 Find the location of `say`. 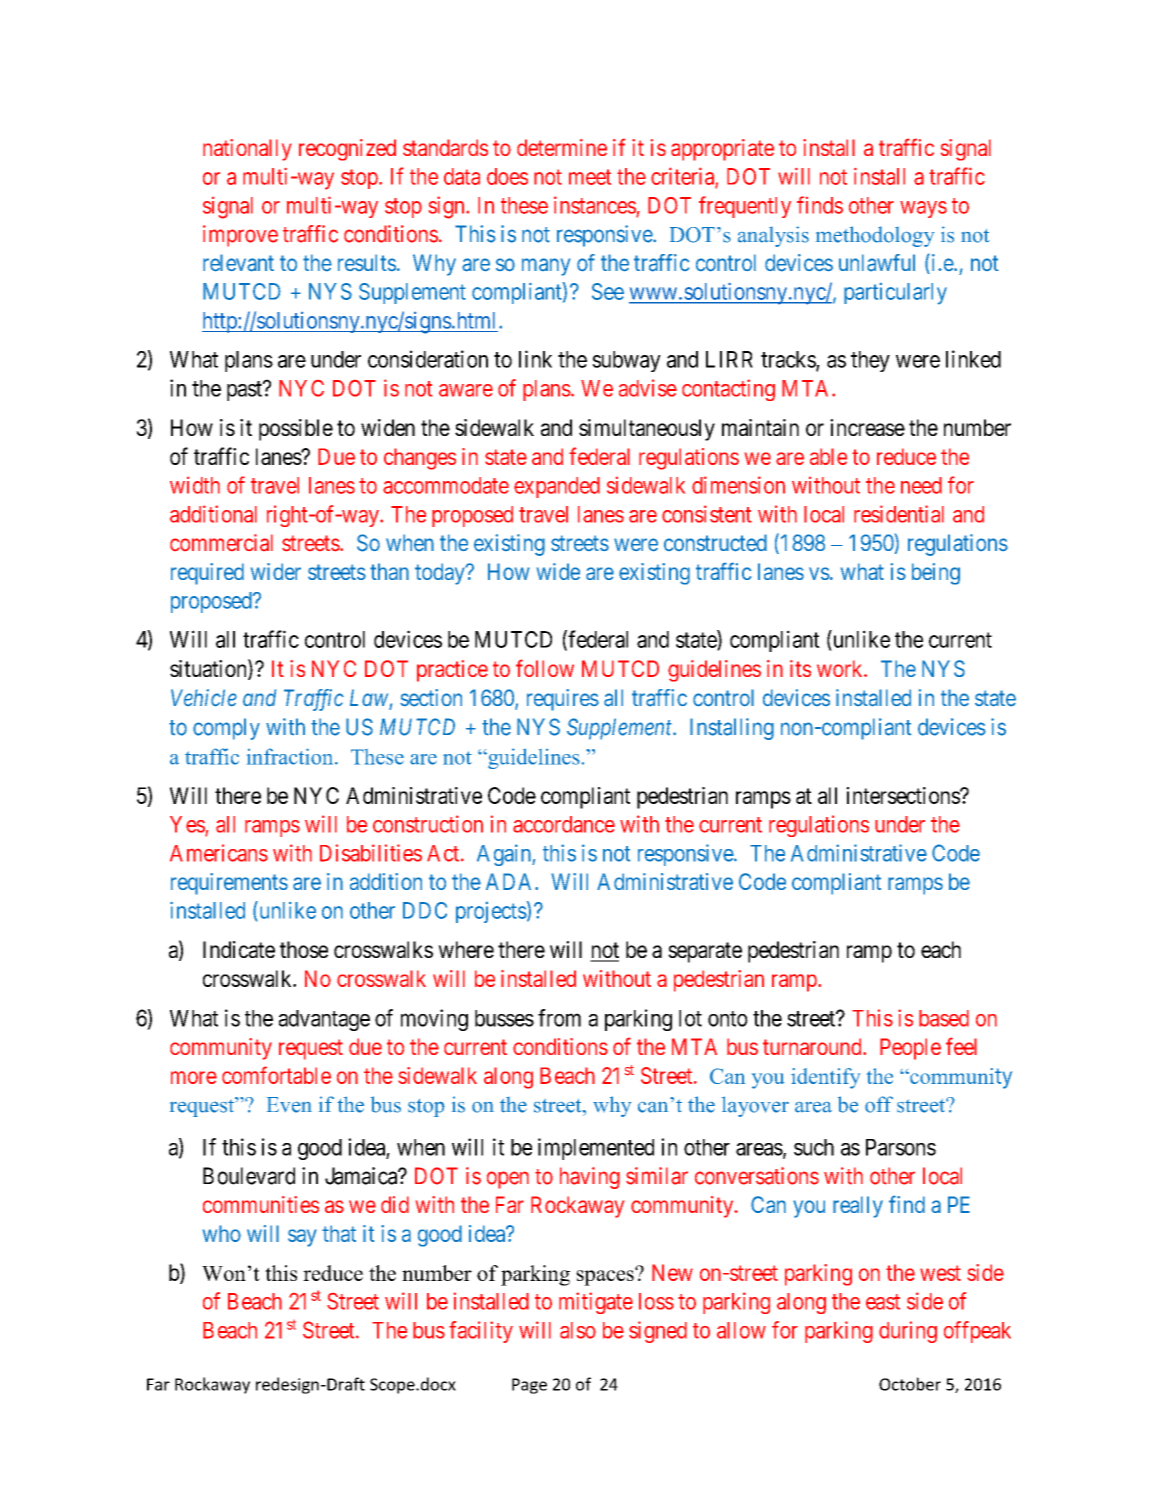

say is located at coordinates (302, 1238).
